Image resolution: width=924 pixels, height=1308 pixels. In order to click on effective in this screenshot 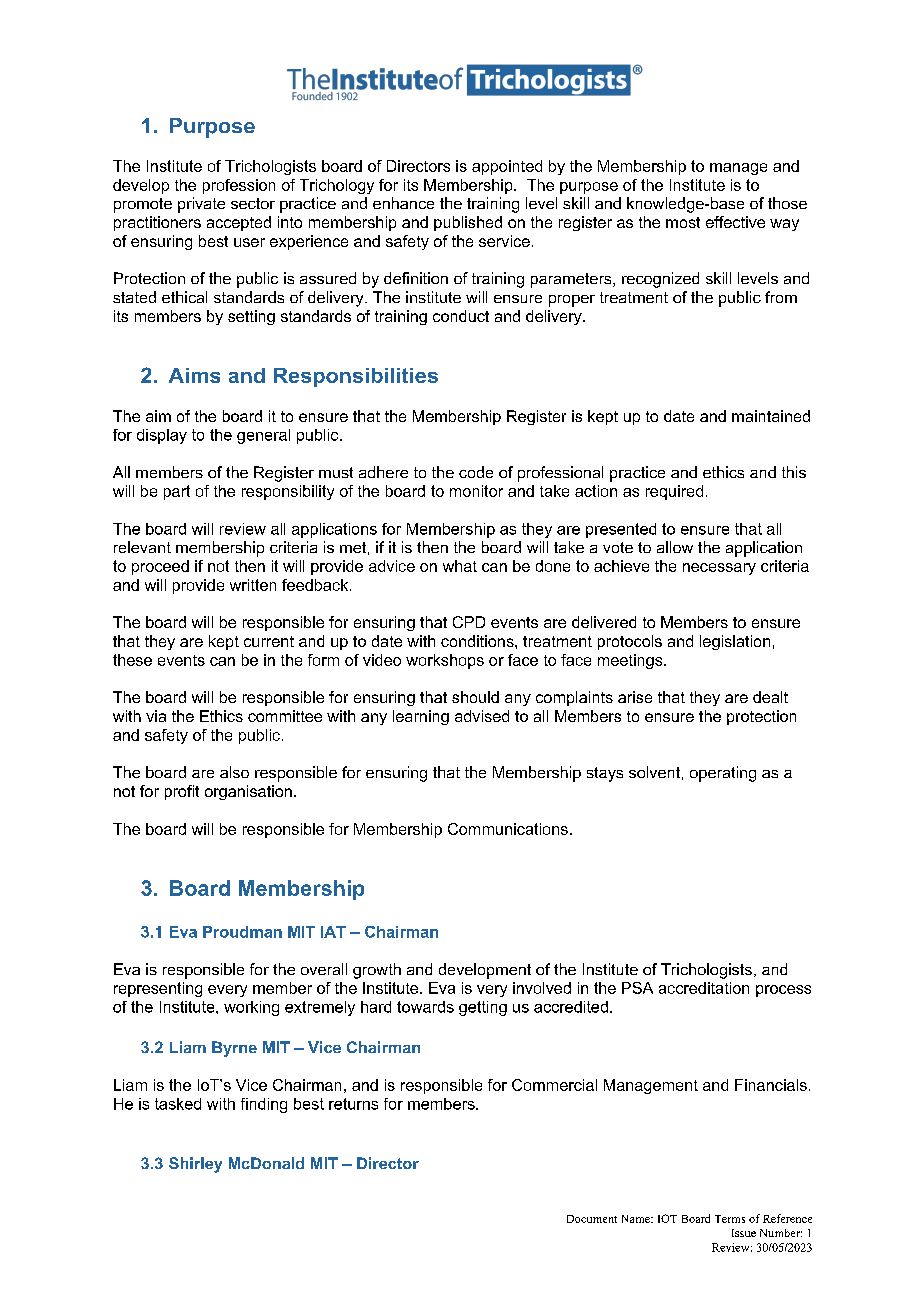, I will do `click(735, 222)`.
